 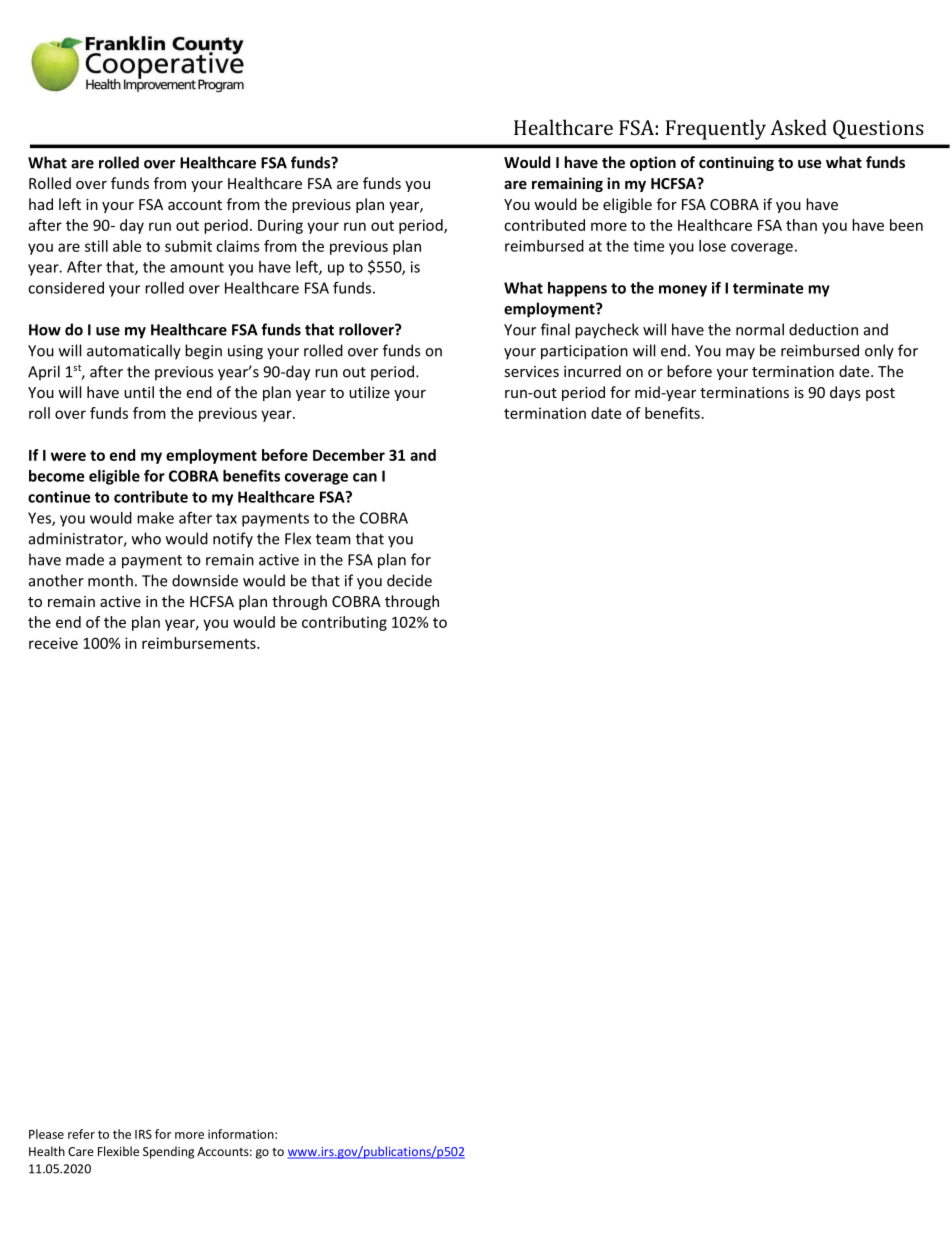 I want to click on refer, so click(x=81, y=1134).
